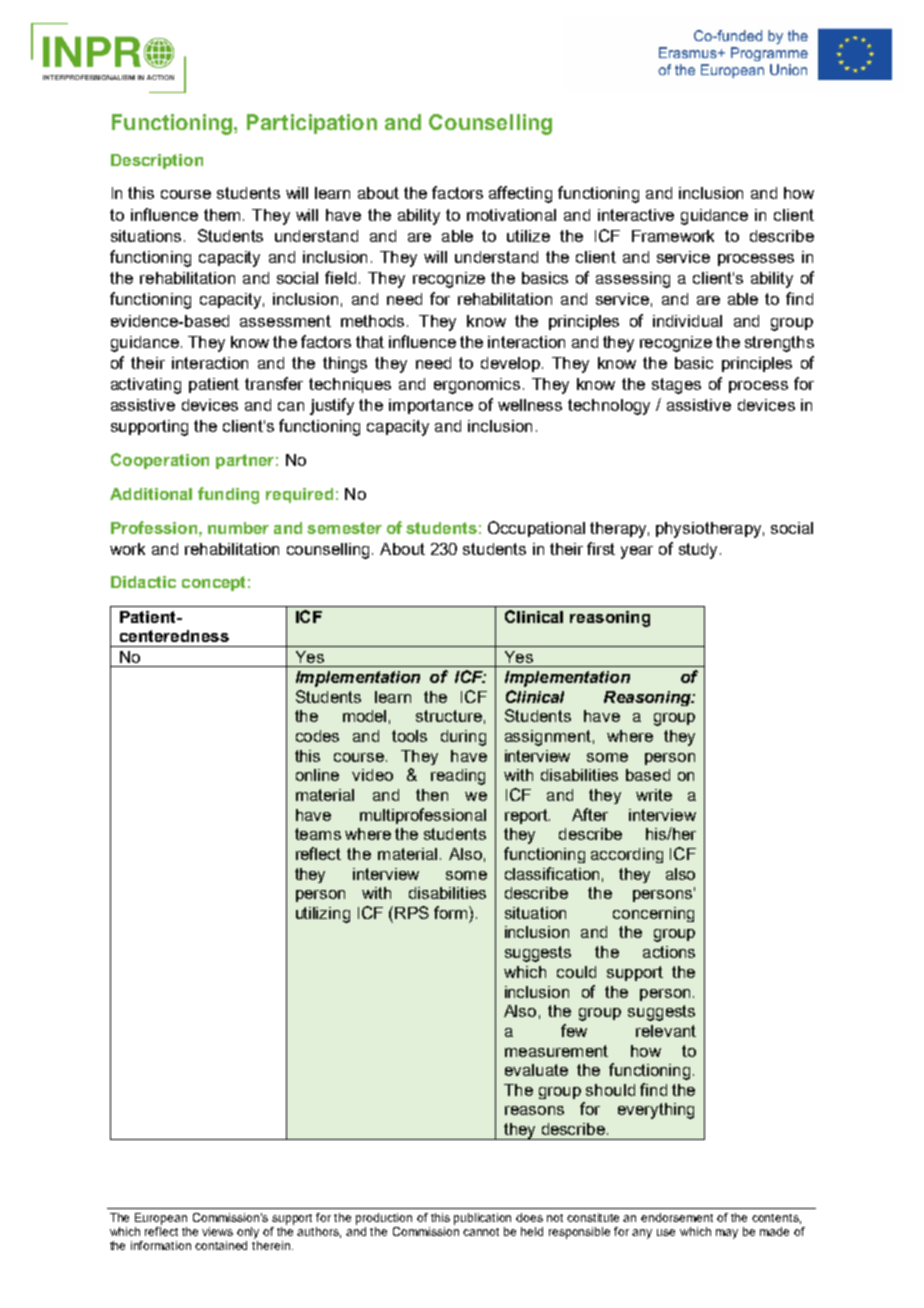 This screenshot has height=1308, width=924. I want to click on transfer, so click(274, 383).
